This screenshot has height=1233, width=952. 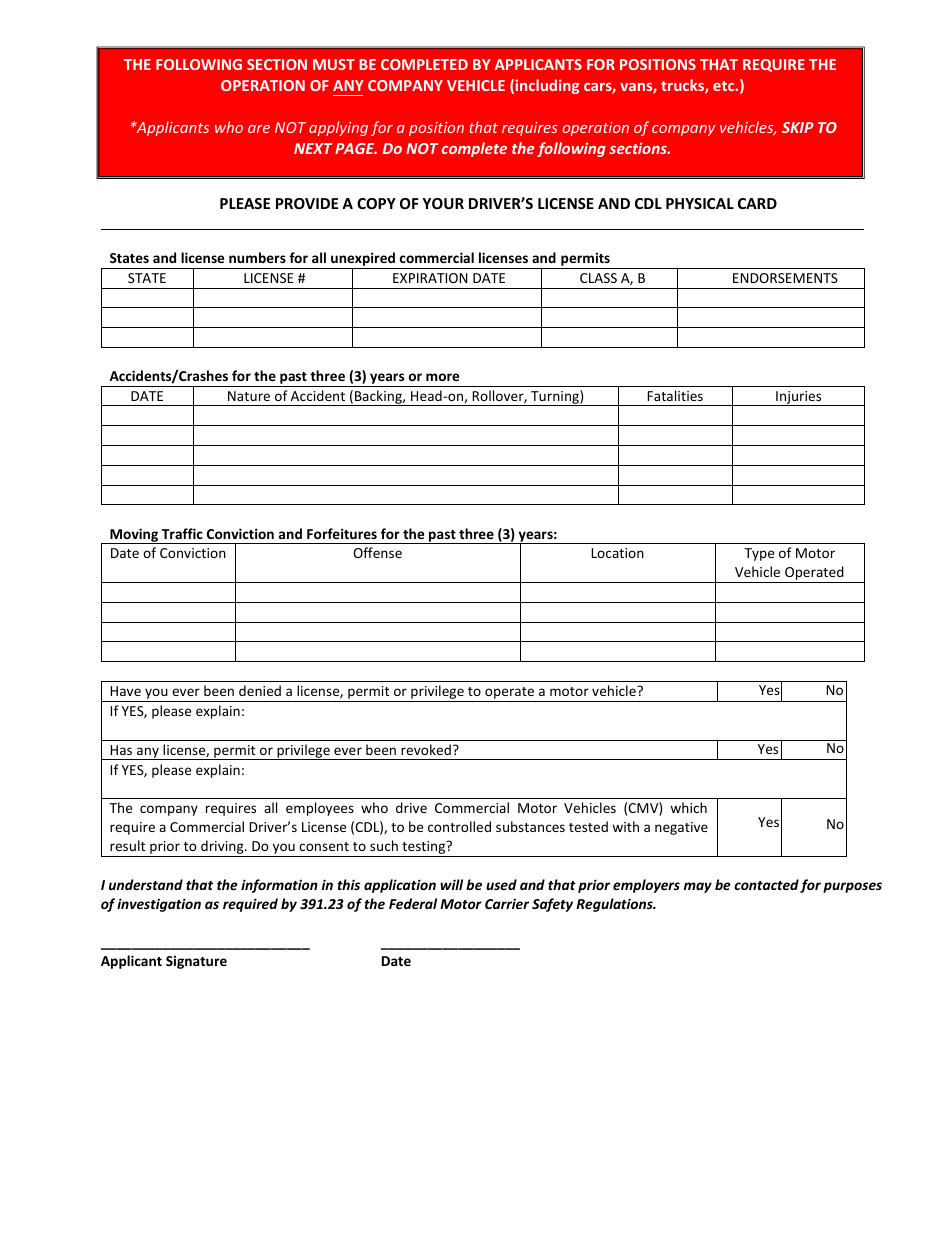 What do you see at coordinates (377, 552) in the screenshot?
I see `Offense` at bounding box center [377, 552].
